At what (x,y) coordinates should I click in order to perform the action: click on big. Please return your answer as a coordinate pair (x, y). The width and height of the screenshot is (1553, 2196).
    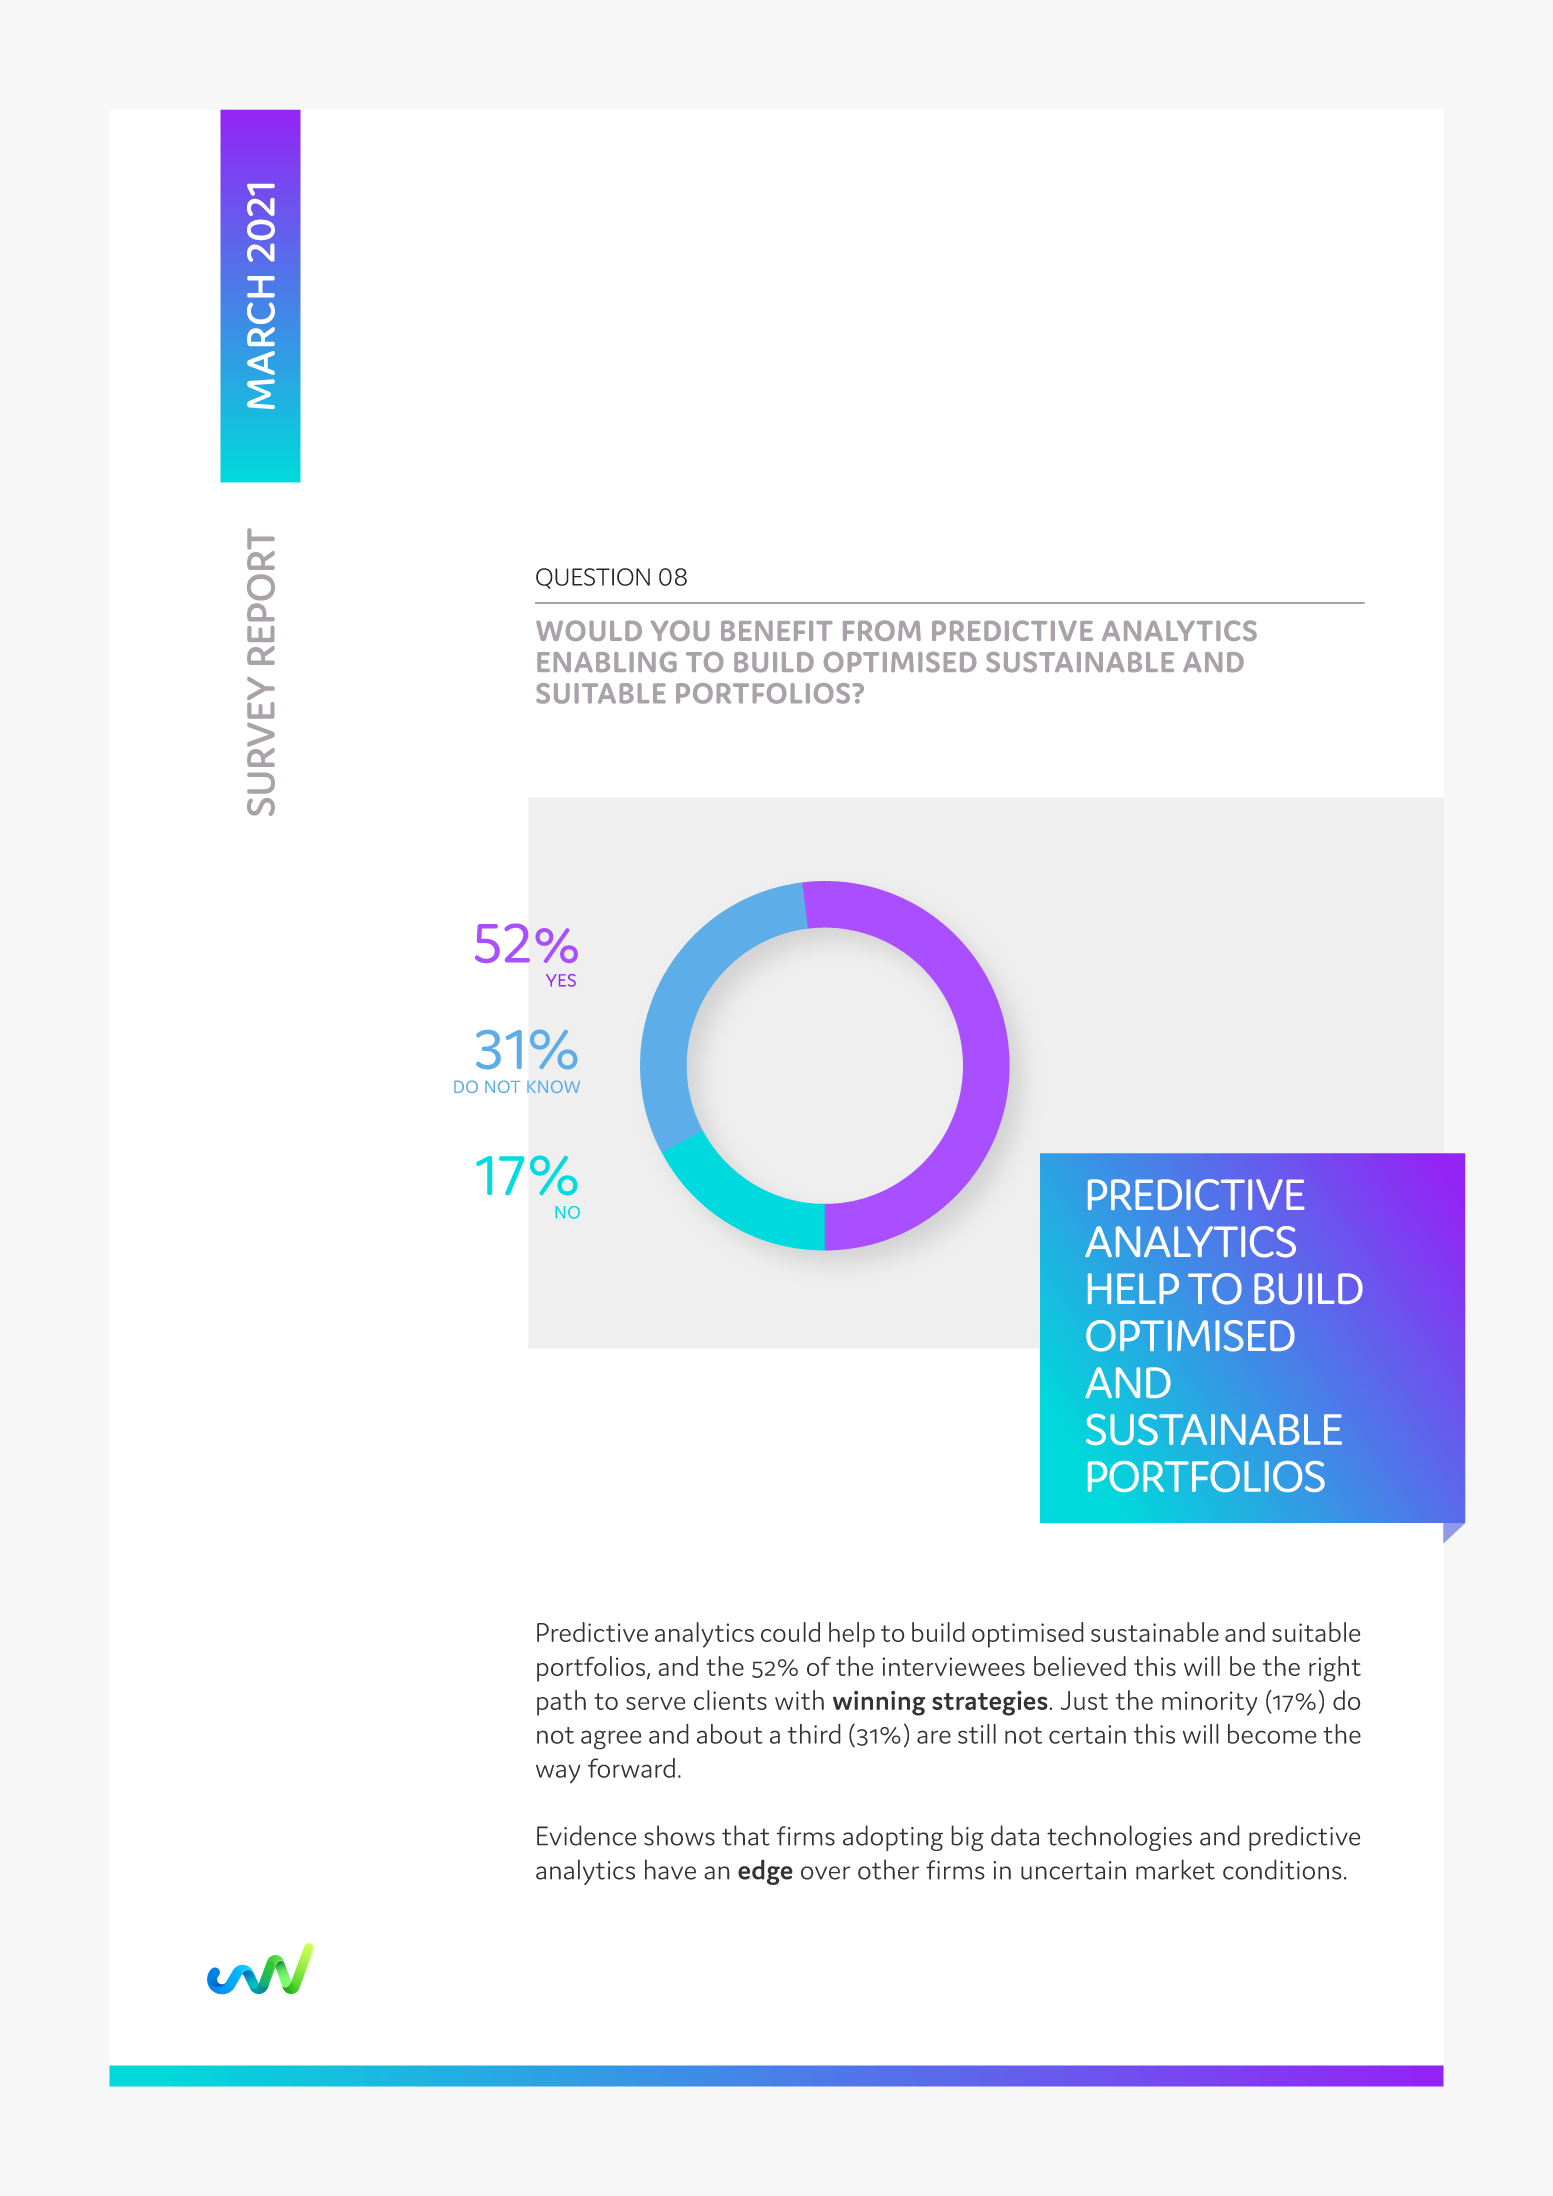
    Looking at the image, I should click on (967, 1838).
